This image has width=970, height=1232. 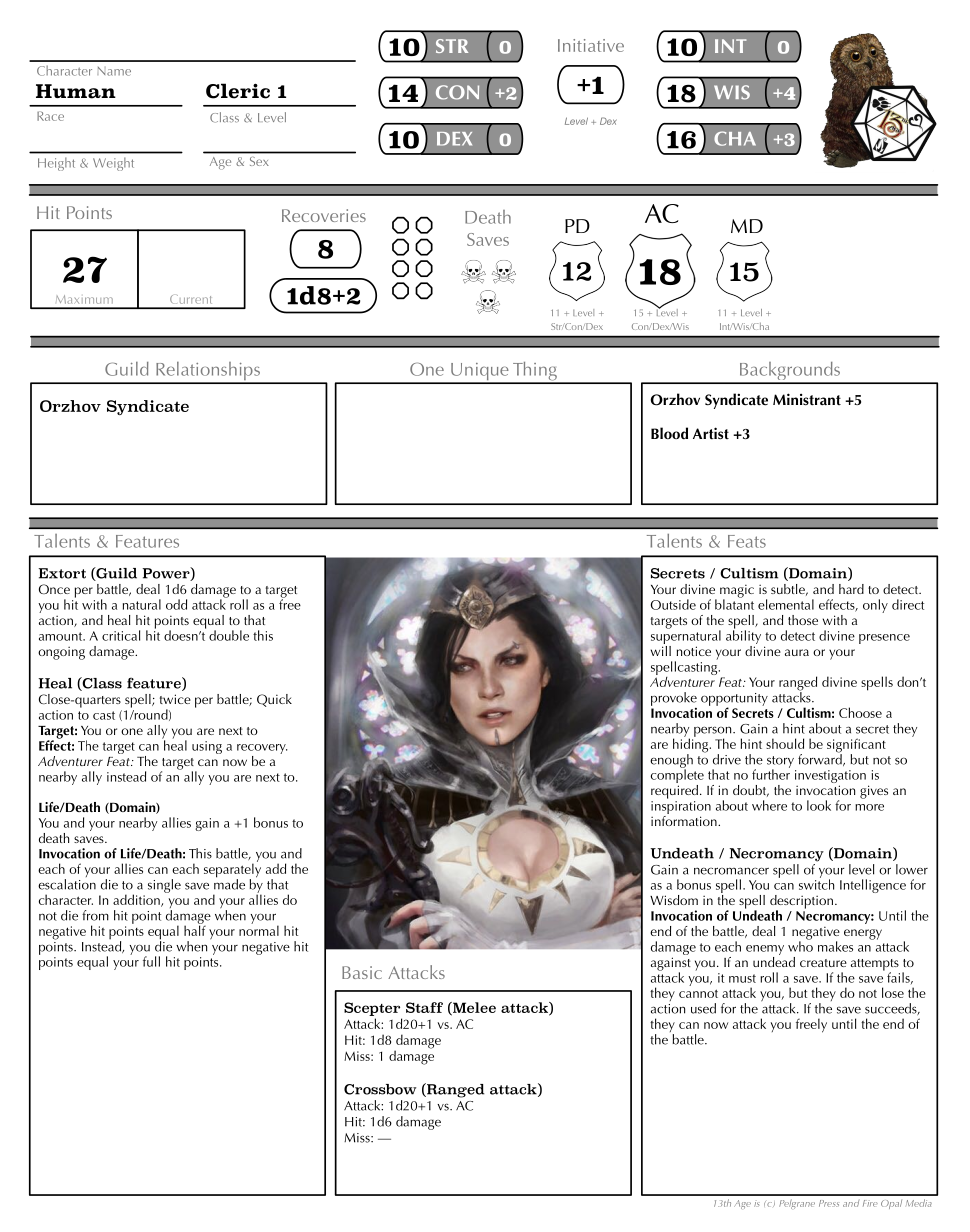 I want to click on Unique, so click(x=480, y=373).
